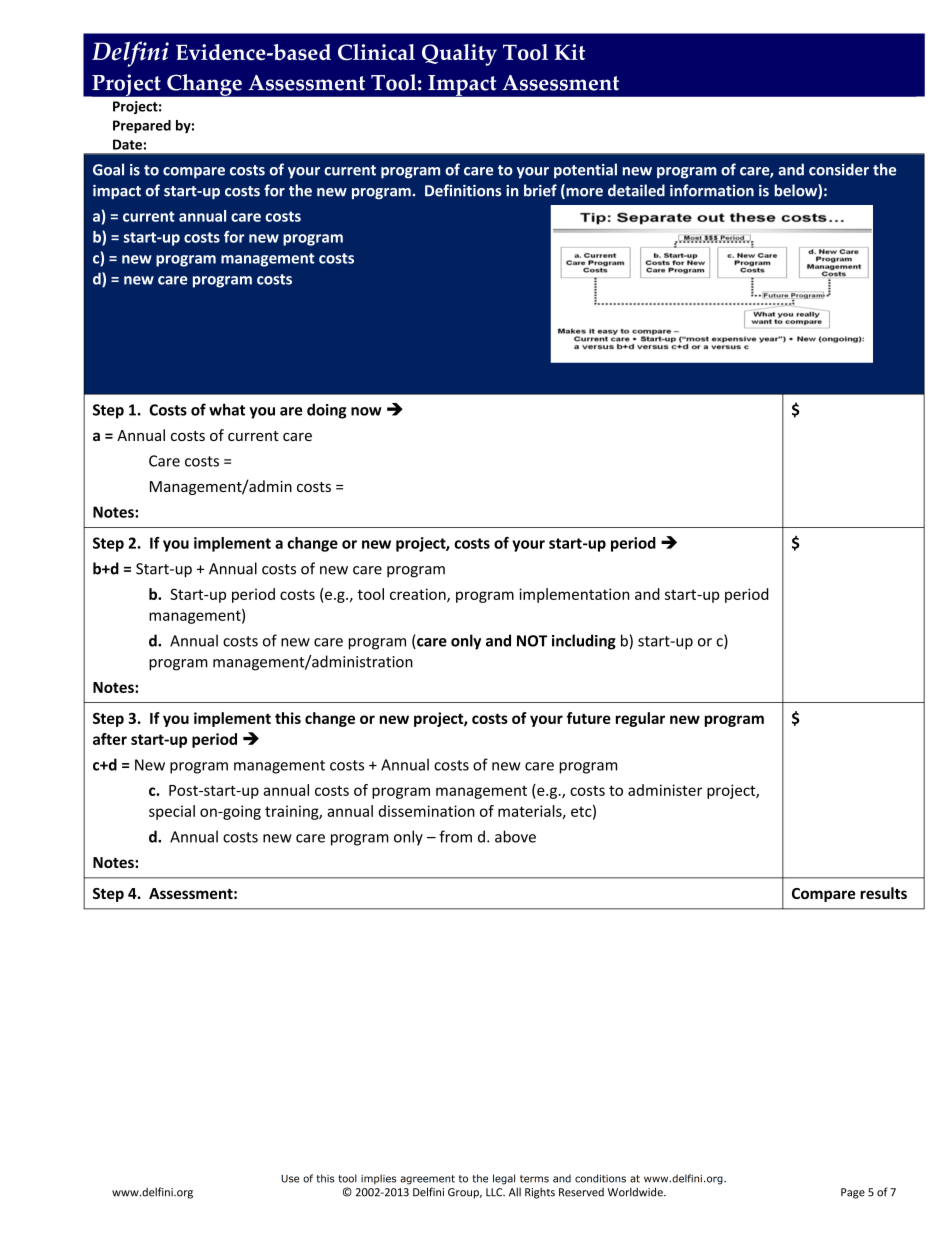 The image size is (952, 1233). I want to click on Quality, so click(459, 55).
